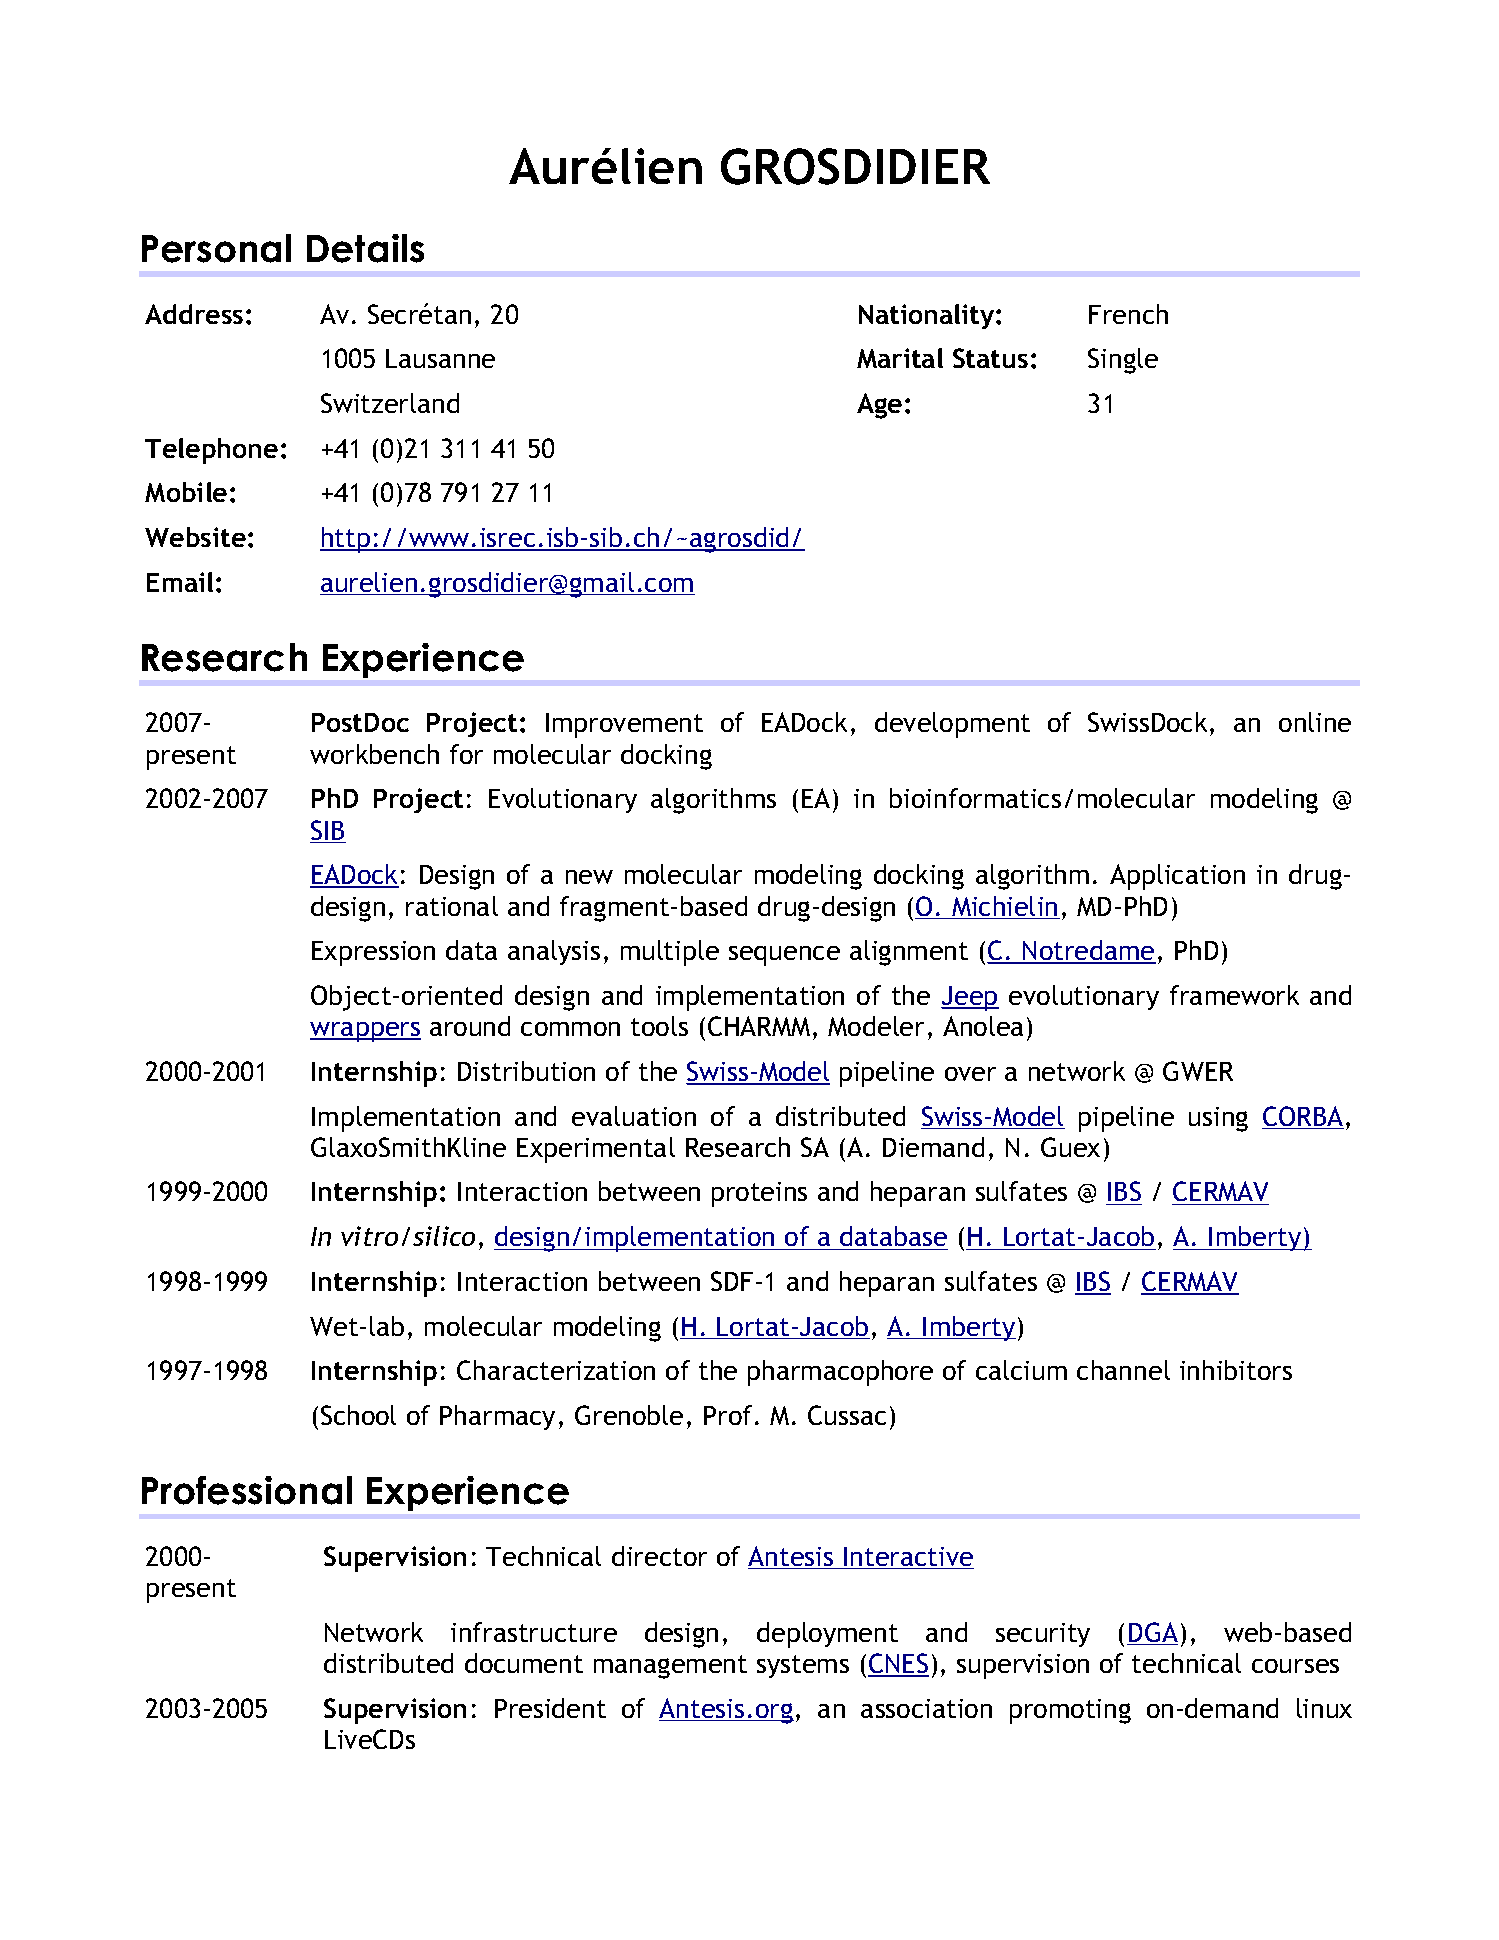 The image size is (1499, 1940). What do you see at coordinates (928, 316) in the page?
I see `Nationality` at bounding box center [928, 316].
